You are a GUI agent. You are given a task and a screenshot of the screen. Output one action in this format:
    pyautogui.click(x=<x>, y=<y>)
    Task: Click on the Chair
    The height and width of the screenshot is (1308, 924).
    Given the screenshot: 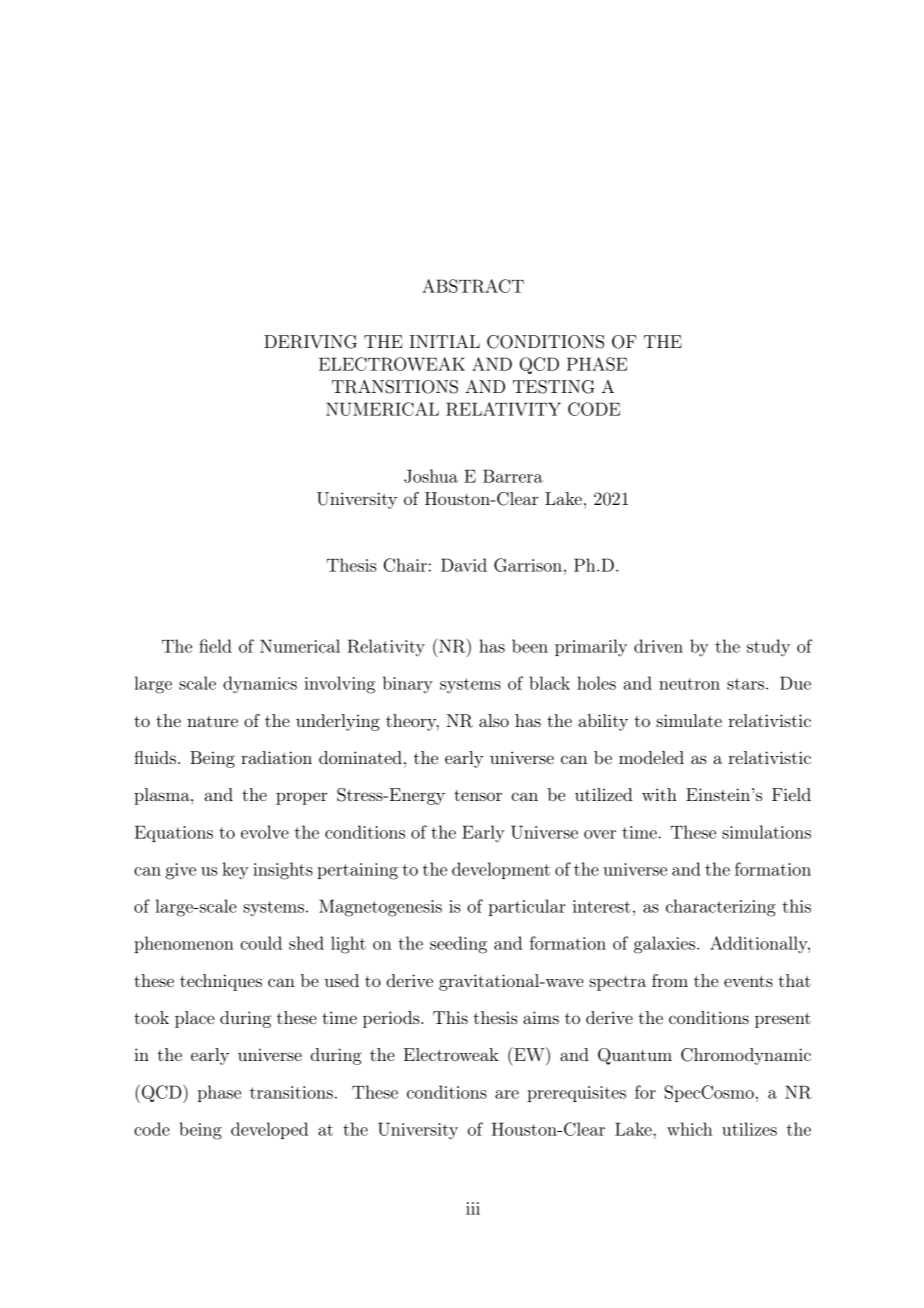 What is the action you would take?
    pyautogui.click(x=405, y=565)
